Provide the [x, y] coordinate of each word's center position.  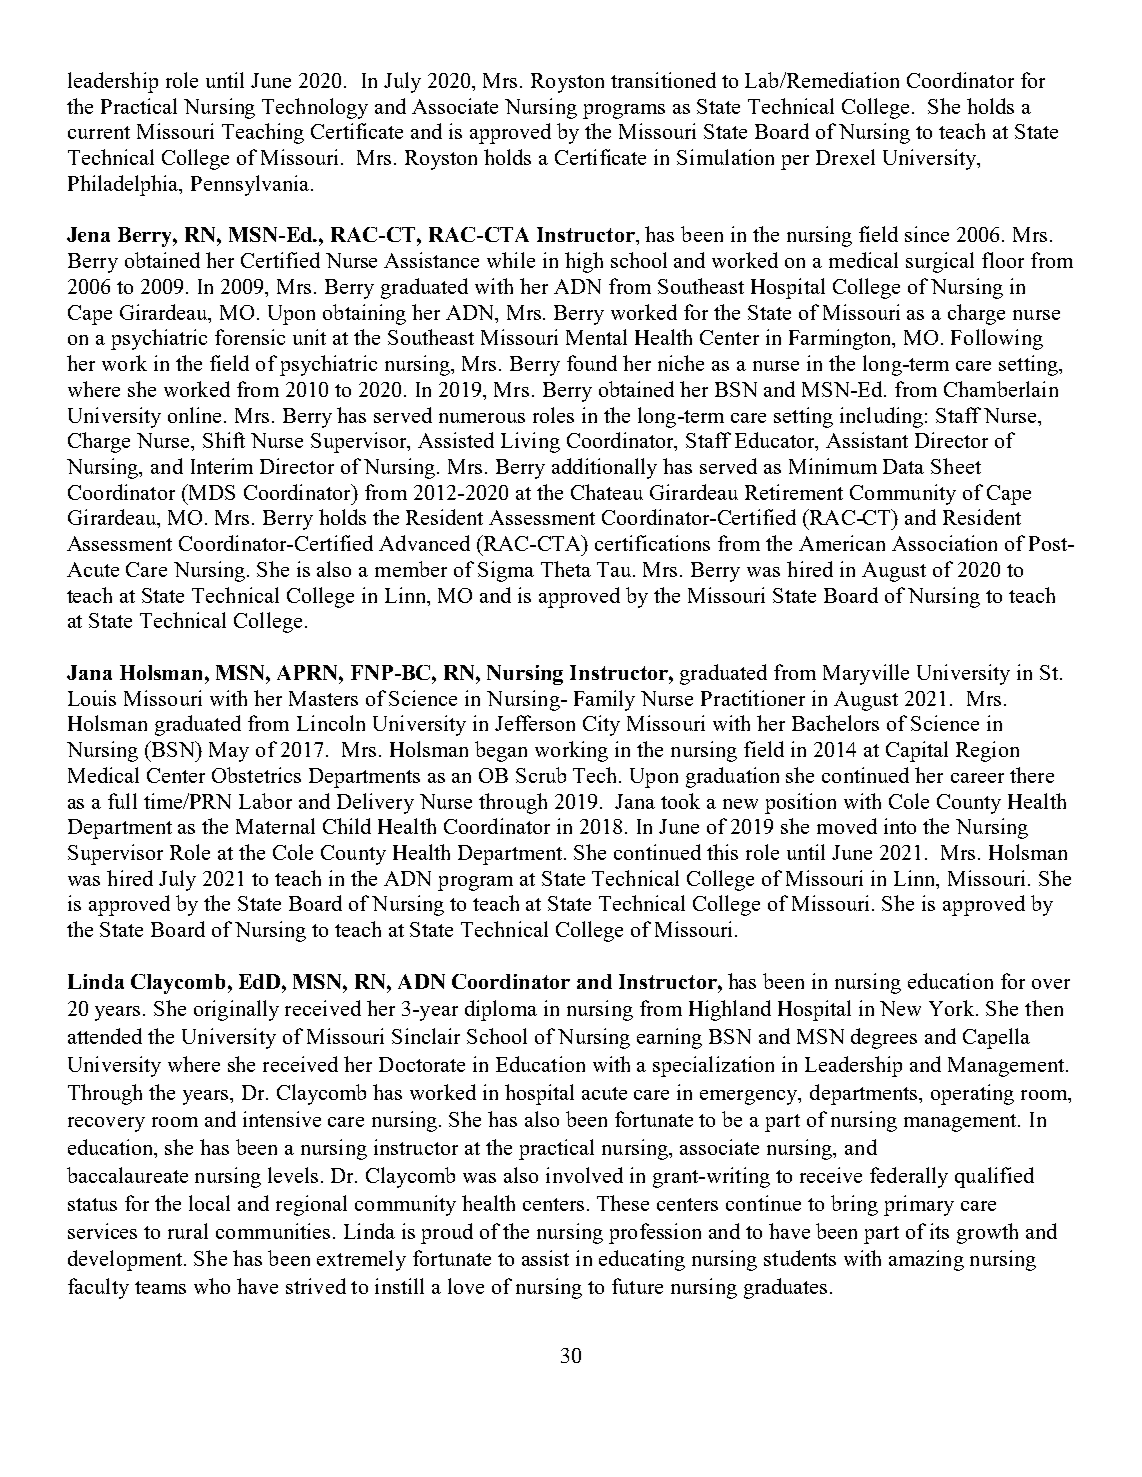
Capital [917, 751]
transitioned [663, 80]
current [99, 132]
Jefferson [535, 723]
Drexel [845, 157]
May [229, 752]
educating [642, 1260]
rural [188, 1231]
